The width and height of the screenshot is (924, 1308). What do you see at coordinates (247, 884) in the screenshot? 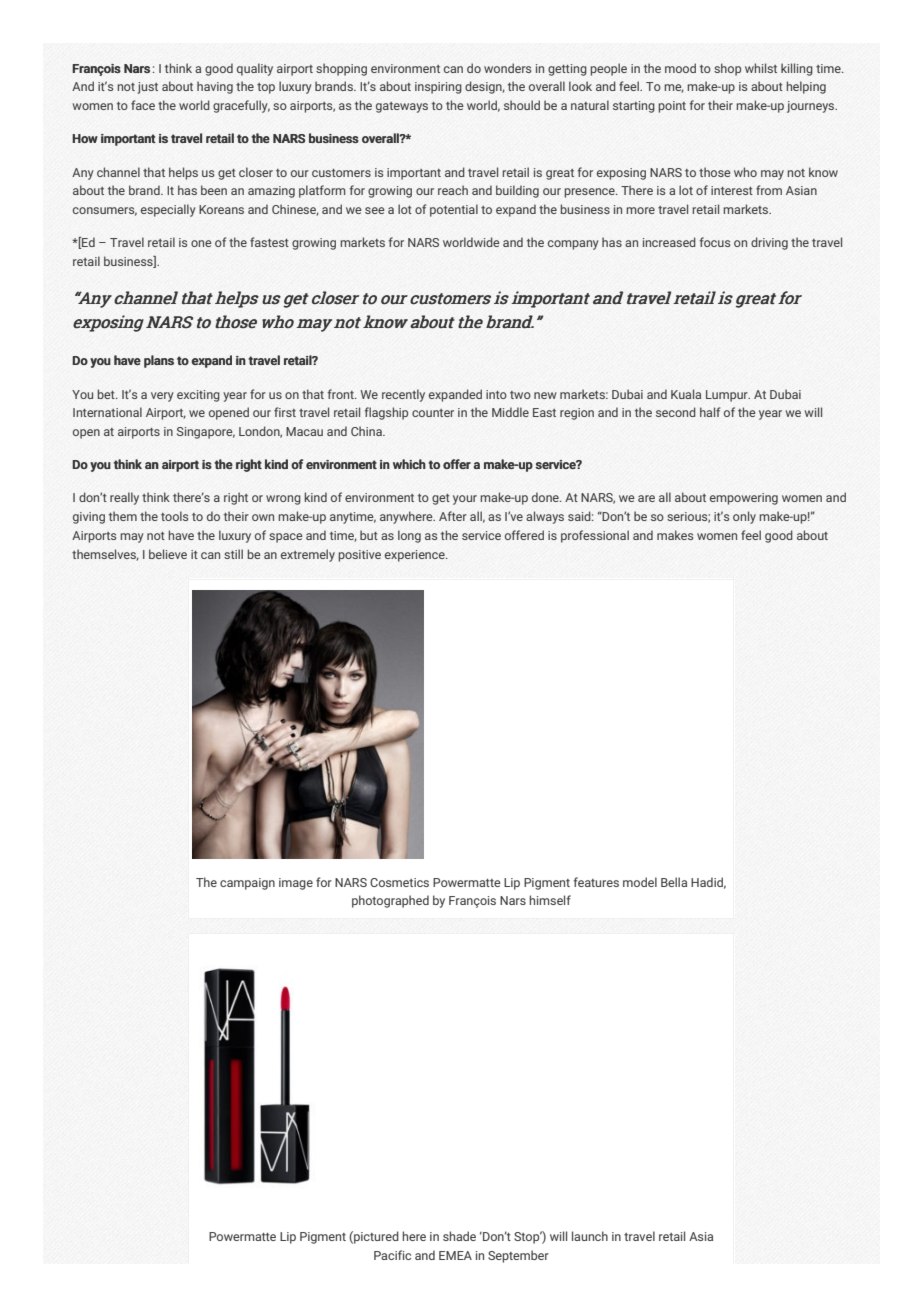
I see `campaign` at bounding box center [247, 884].
